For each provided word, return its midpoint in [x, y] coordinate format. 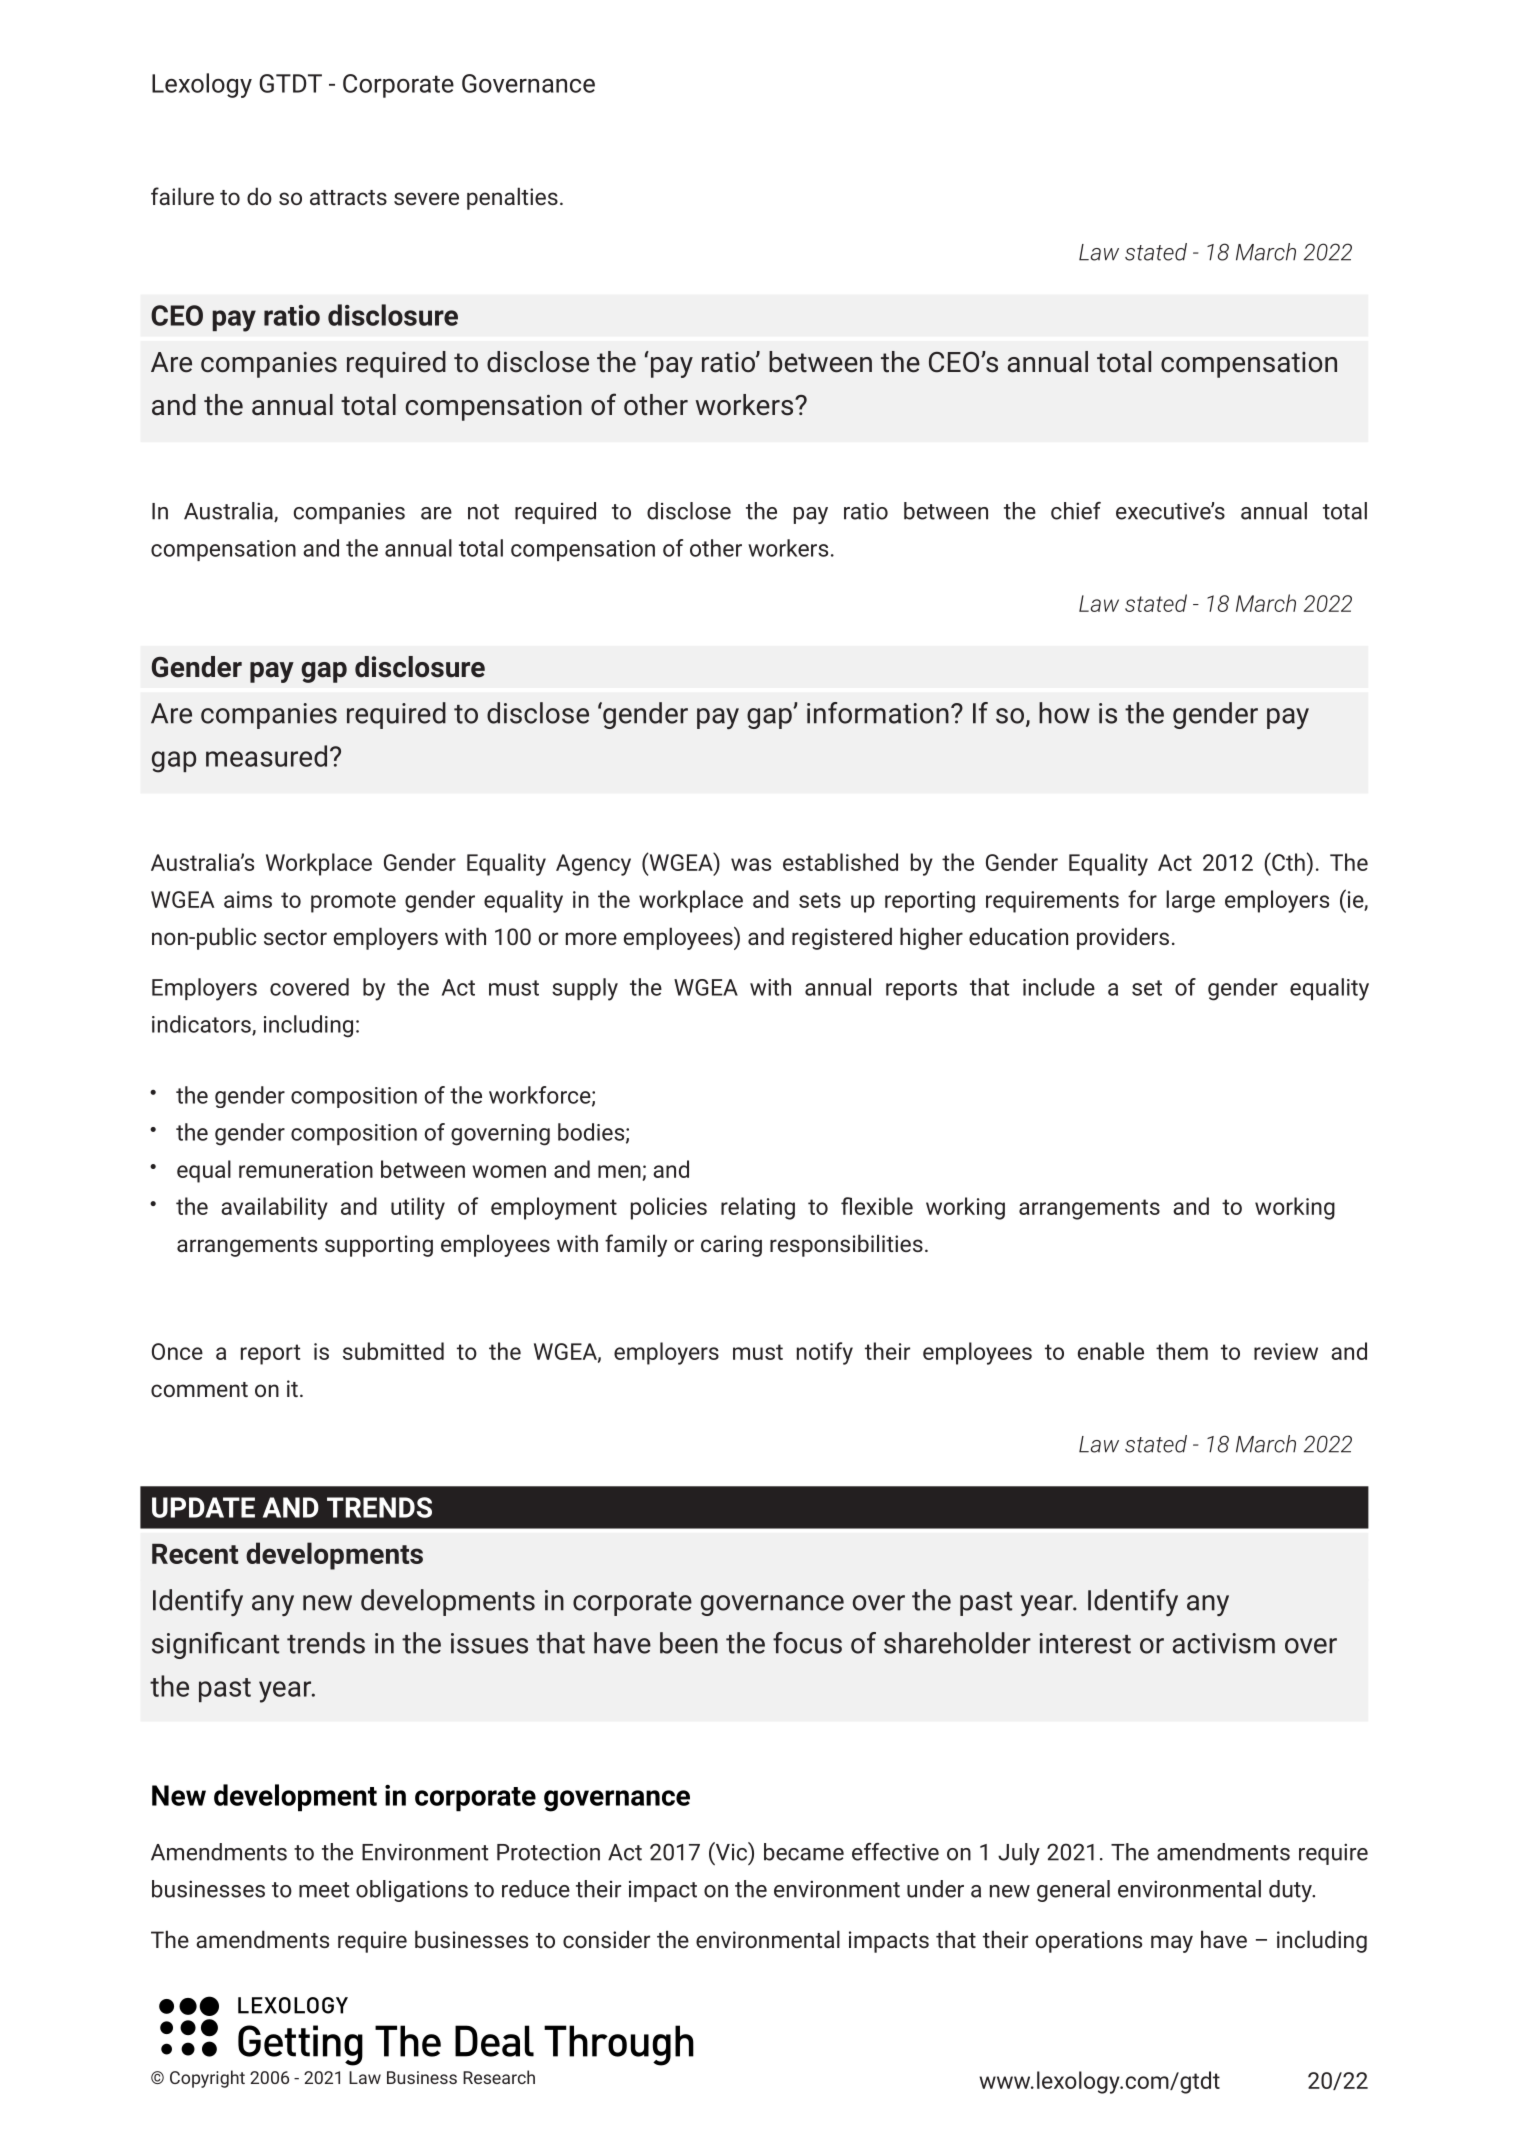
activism [1224, 1643]
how [1064, 713]
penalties [512, 198]
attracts [348, 197]
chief [1076, 511]
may [1172, 1944]
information [878, 713]
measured [266, 756]
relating [758, 1208]
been [689, 1643]
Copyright [207, 2079]
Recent [195, 1554]
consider [606, 1939]
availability [274, 1208]
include [1059, 987]
